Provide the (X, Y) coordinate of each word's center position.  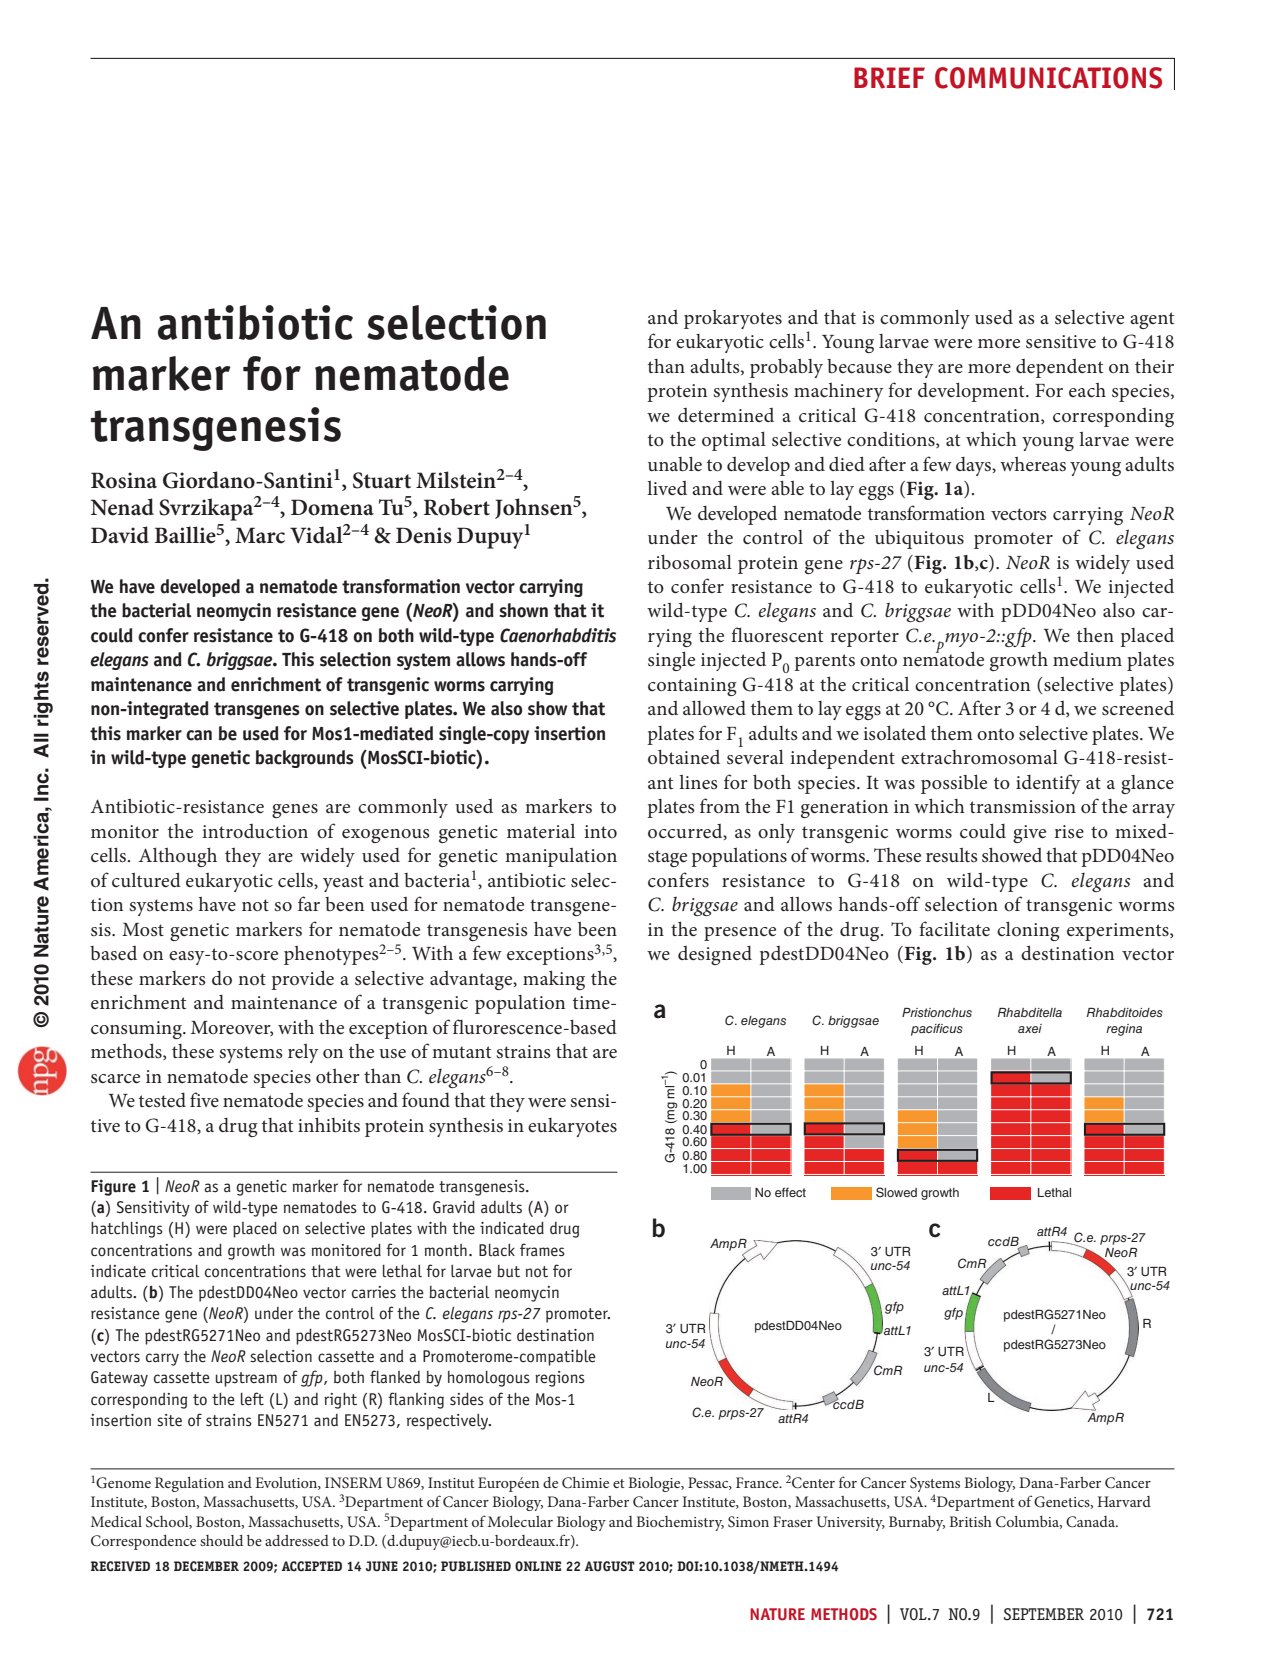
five (204, 1099)
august (609, 1566)
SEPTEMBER (1044, 1614)
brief (889, 78)
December (206, 1566)
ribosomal (690, 562)
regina (1124, 1030)
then (1095, 635)
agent (1152, 320)
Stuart (382, 480)
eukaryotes (572, 1127)
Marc (260, 535)
